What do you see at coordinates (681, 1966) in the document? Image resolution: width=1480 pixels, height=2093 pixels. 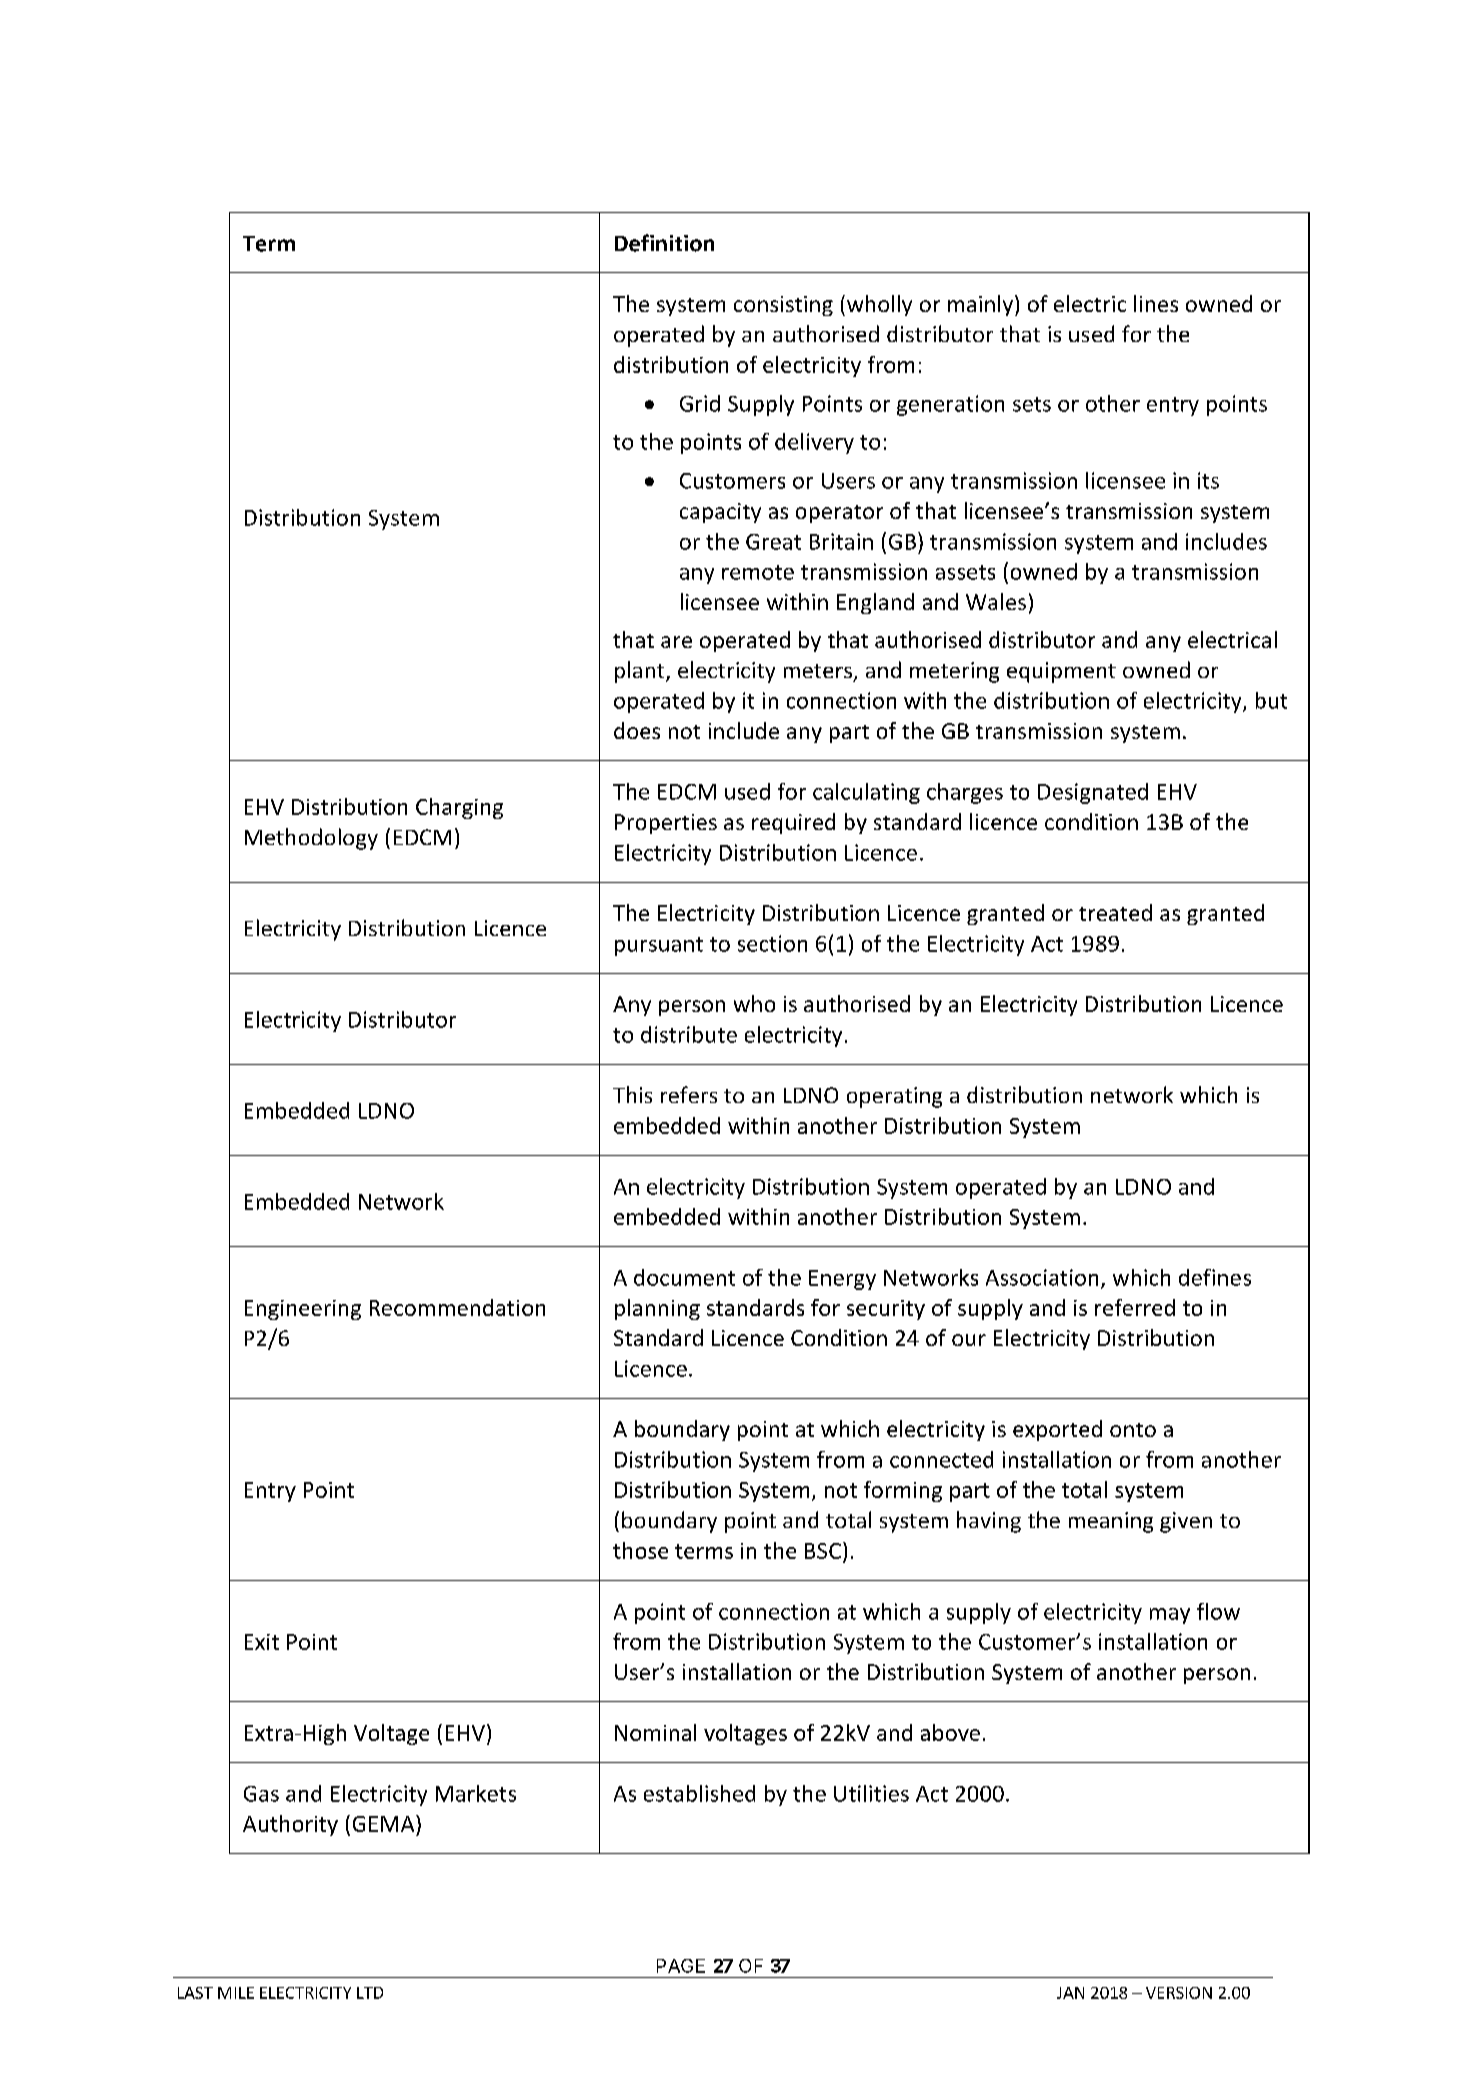 I see `PAGE` at bounding box center [681, 1966].
